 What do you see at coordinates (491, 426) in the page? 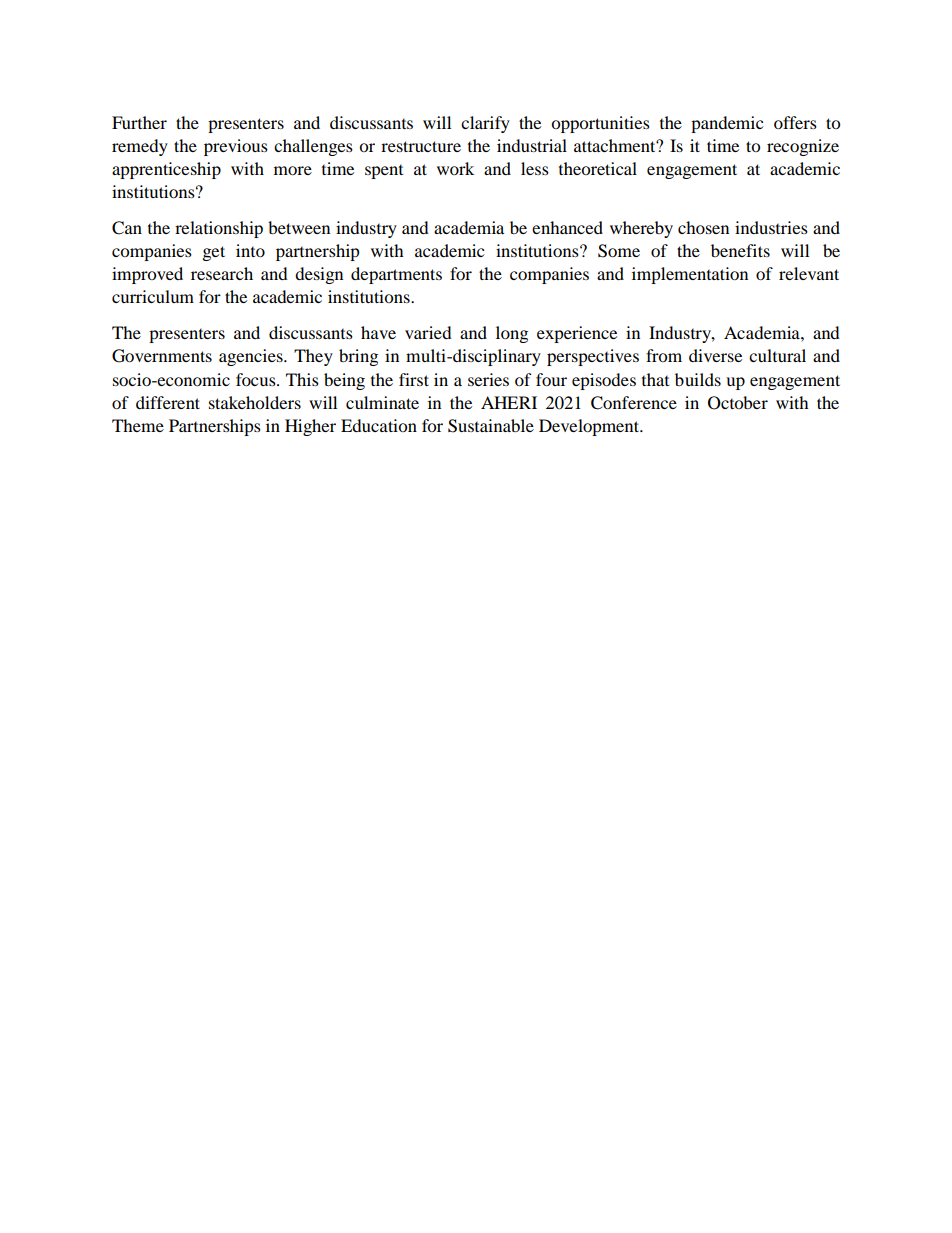
I see `Sustainable` at bounding box center [491, 426].
